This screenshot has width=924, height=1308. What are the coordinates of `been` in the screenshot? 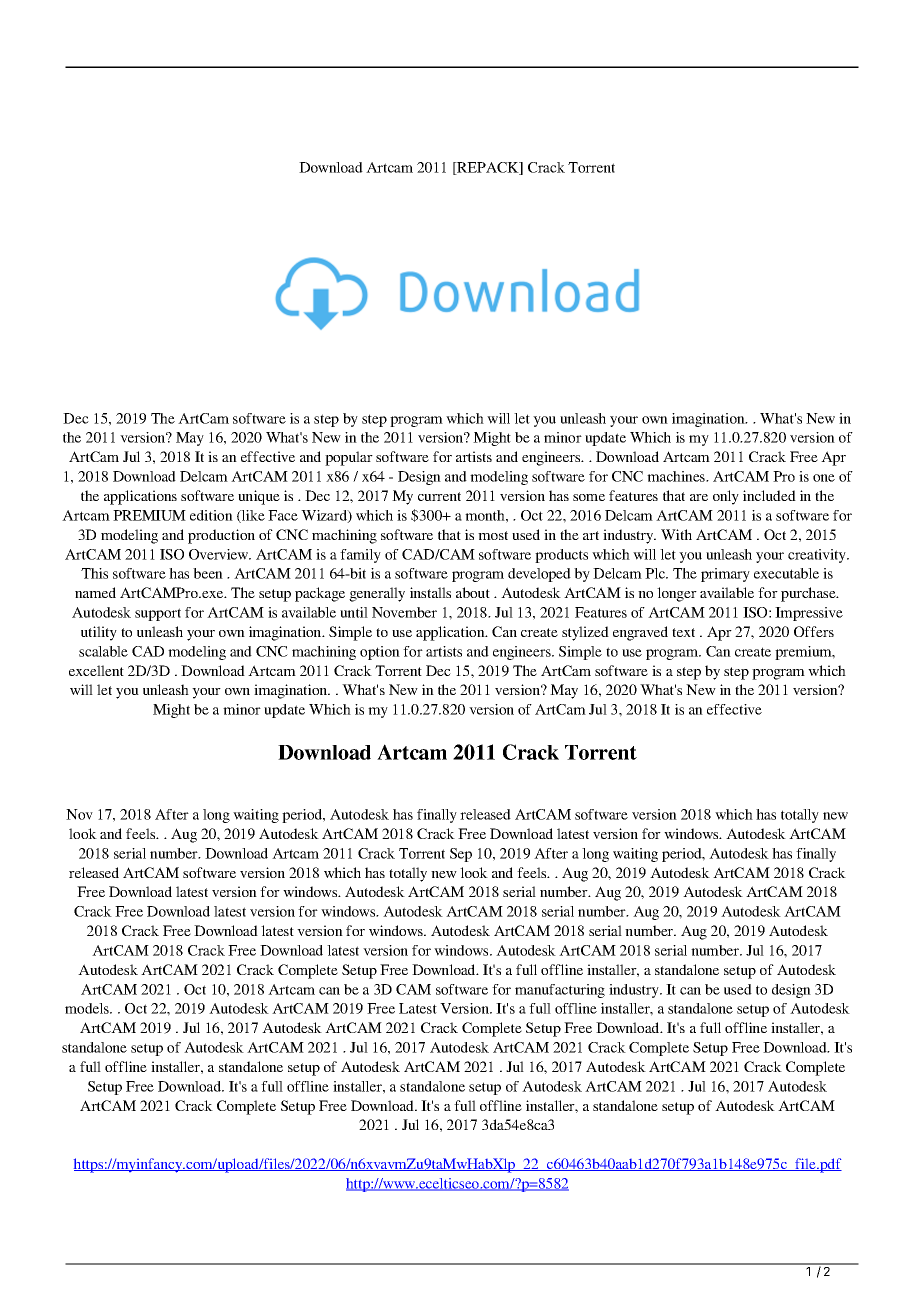 It's located at (208, 573).
